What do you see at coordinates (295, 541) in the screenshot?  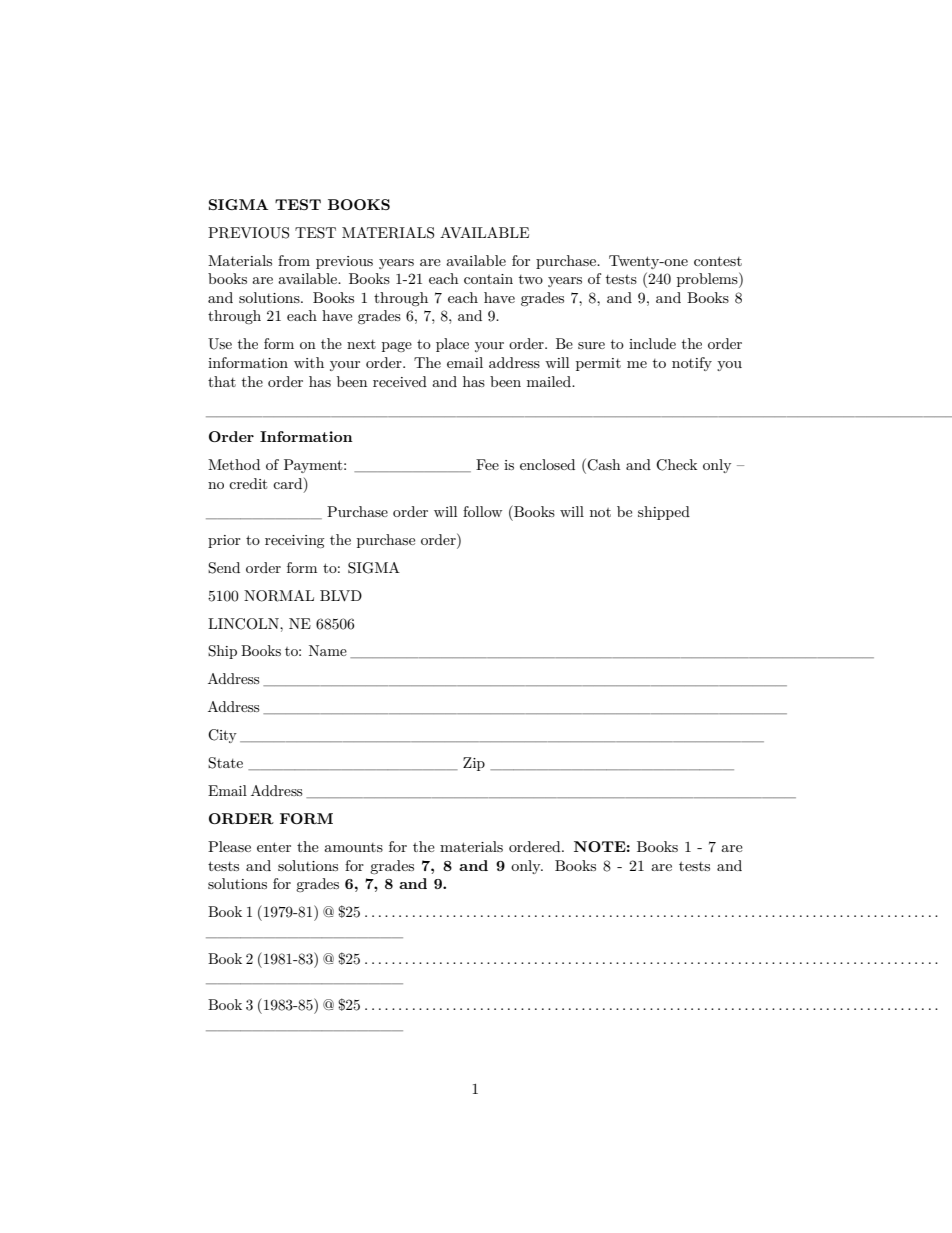 I see `receiving` at bounding box center [295, 541].
